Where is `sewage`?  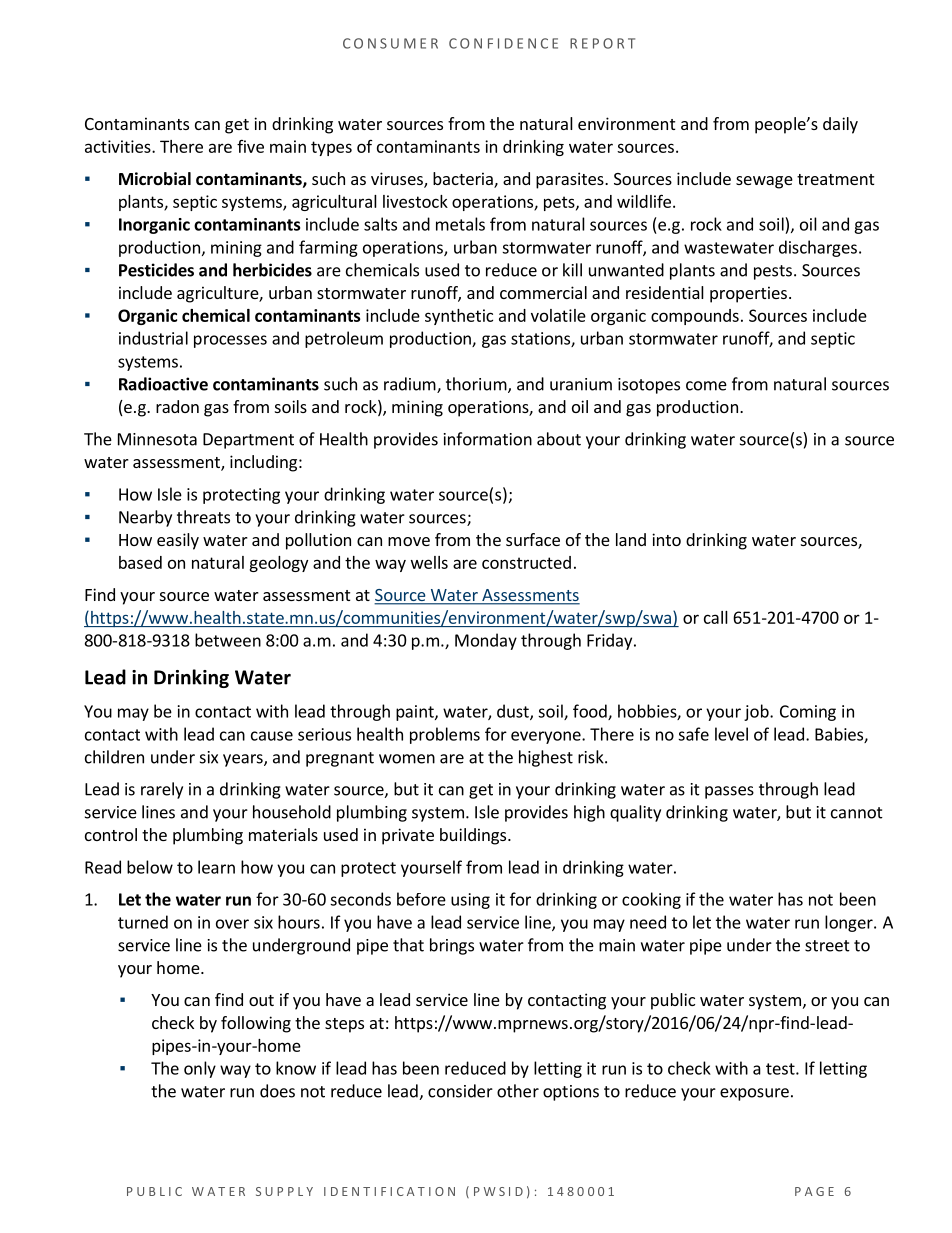 sewage is located at coordinates (764, 182).
